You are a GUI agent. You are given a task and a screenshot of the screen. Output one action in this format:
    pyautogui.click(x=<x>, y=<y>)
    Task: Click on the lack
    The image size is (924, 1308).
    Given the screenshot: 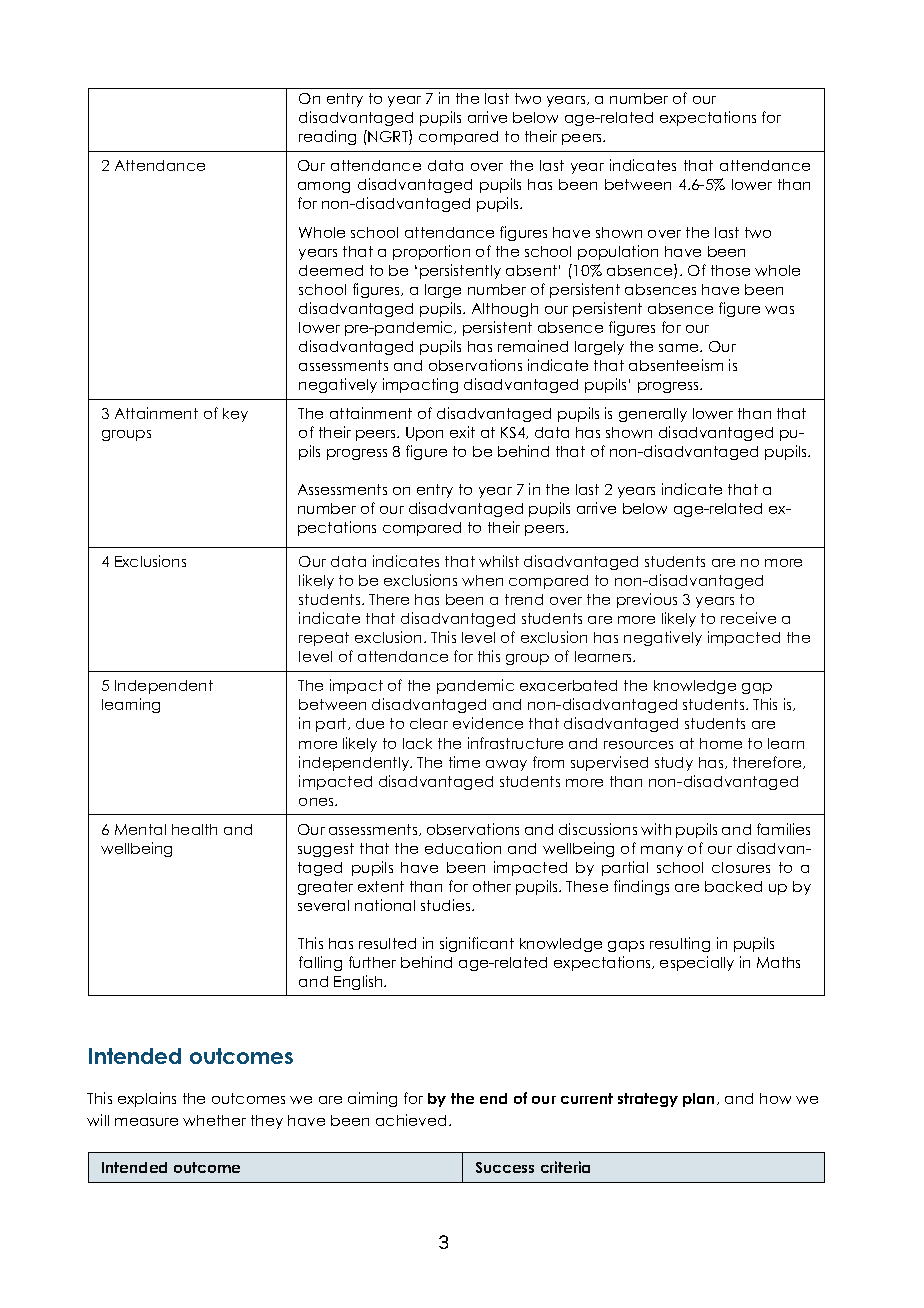 What is the action you would take?
    pyautogui.click(x=417, y=743)
